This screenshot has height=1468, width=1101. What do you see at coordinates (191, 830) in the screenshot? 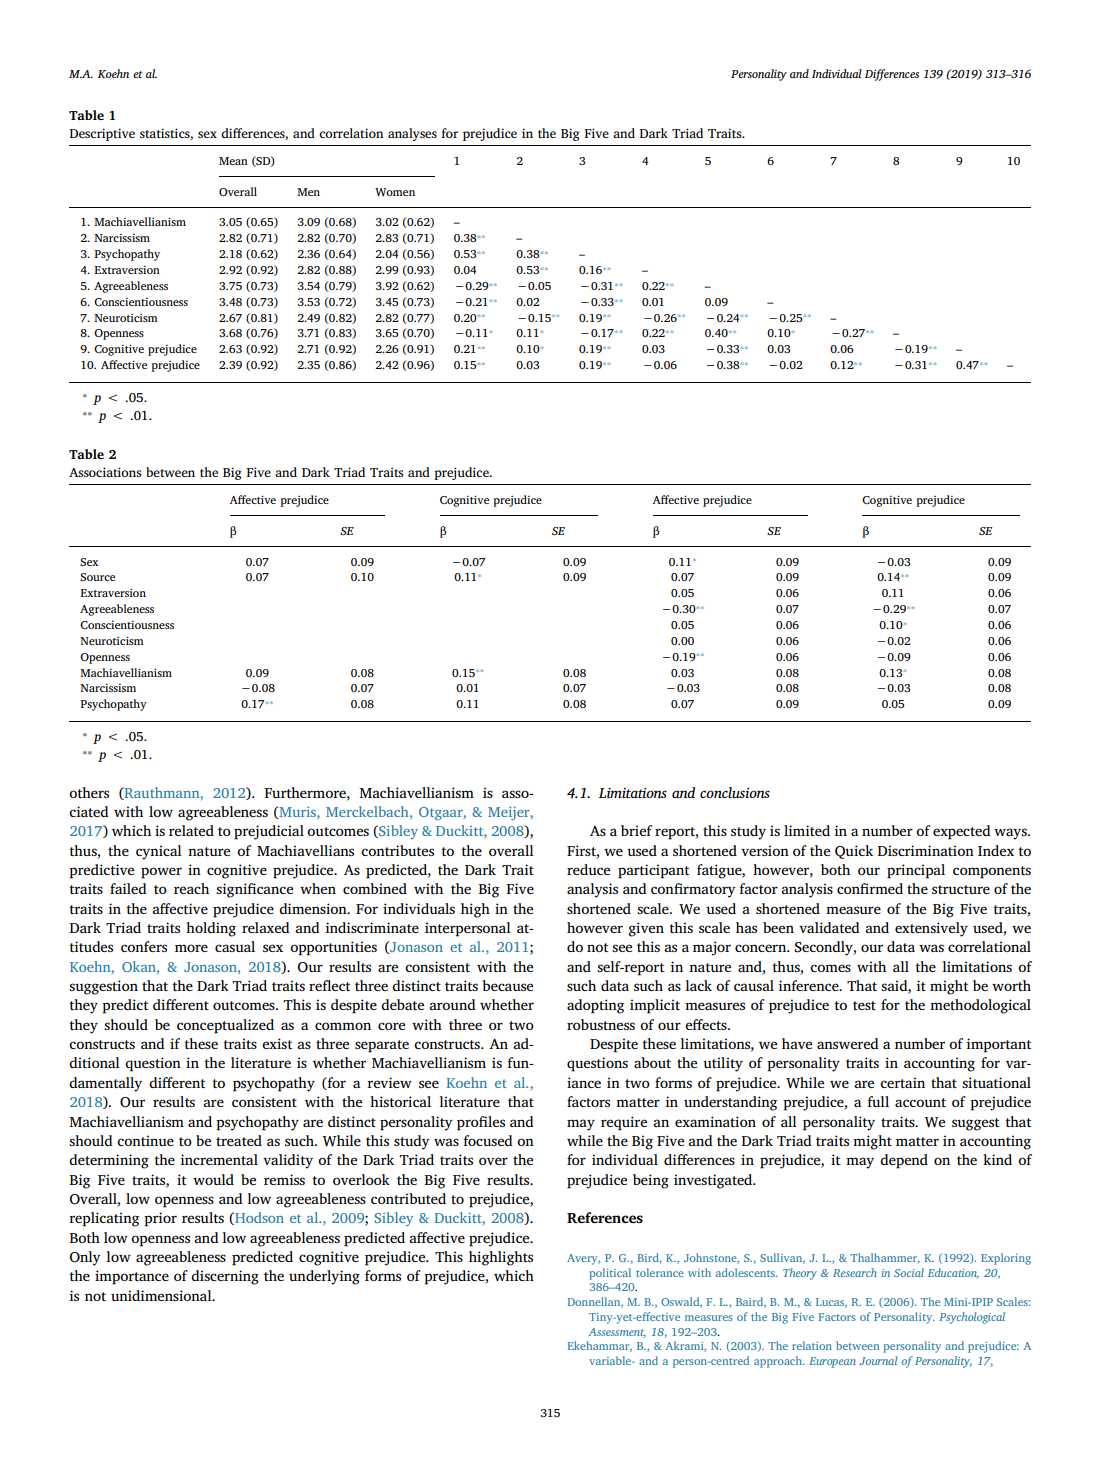
I see `related` at bounding box center [191, 830].
